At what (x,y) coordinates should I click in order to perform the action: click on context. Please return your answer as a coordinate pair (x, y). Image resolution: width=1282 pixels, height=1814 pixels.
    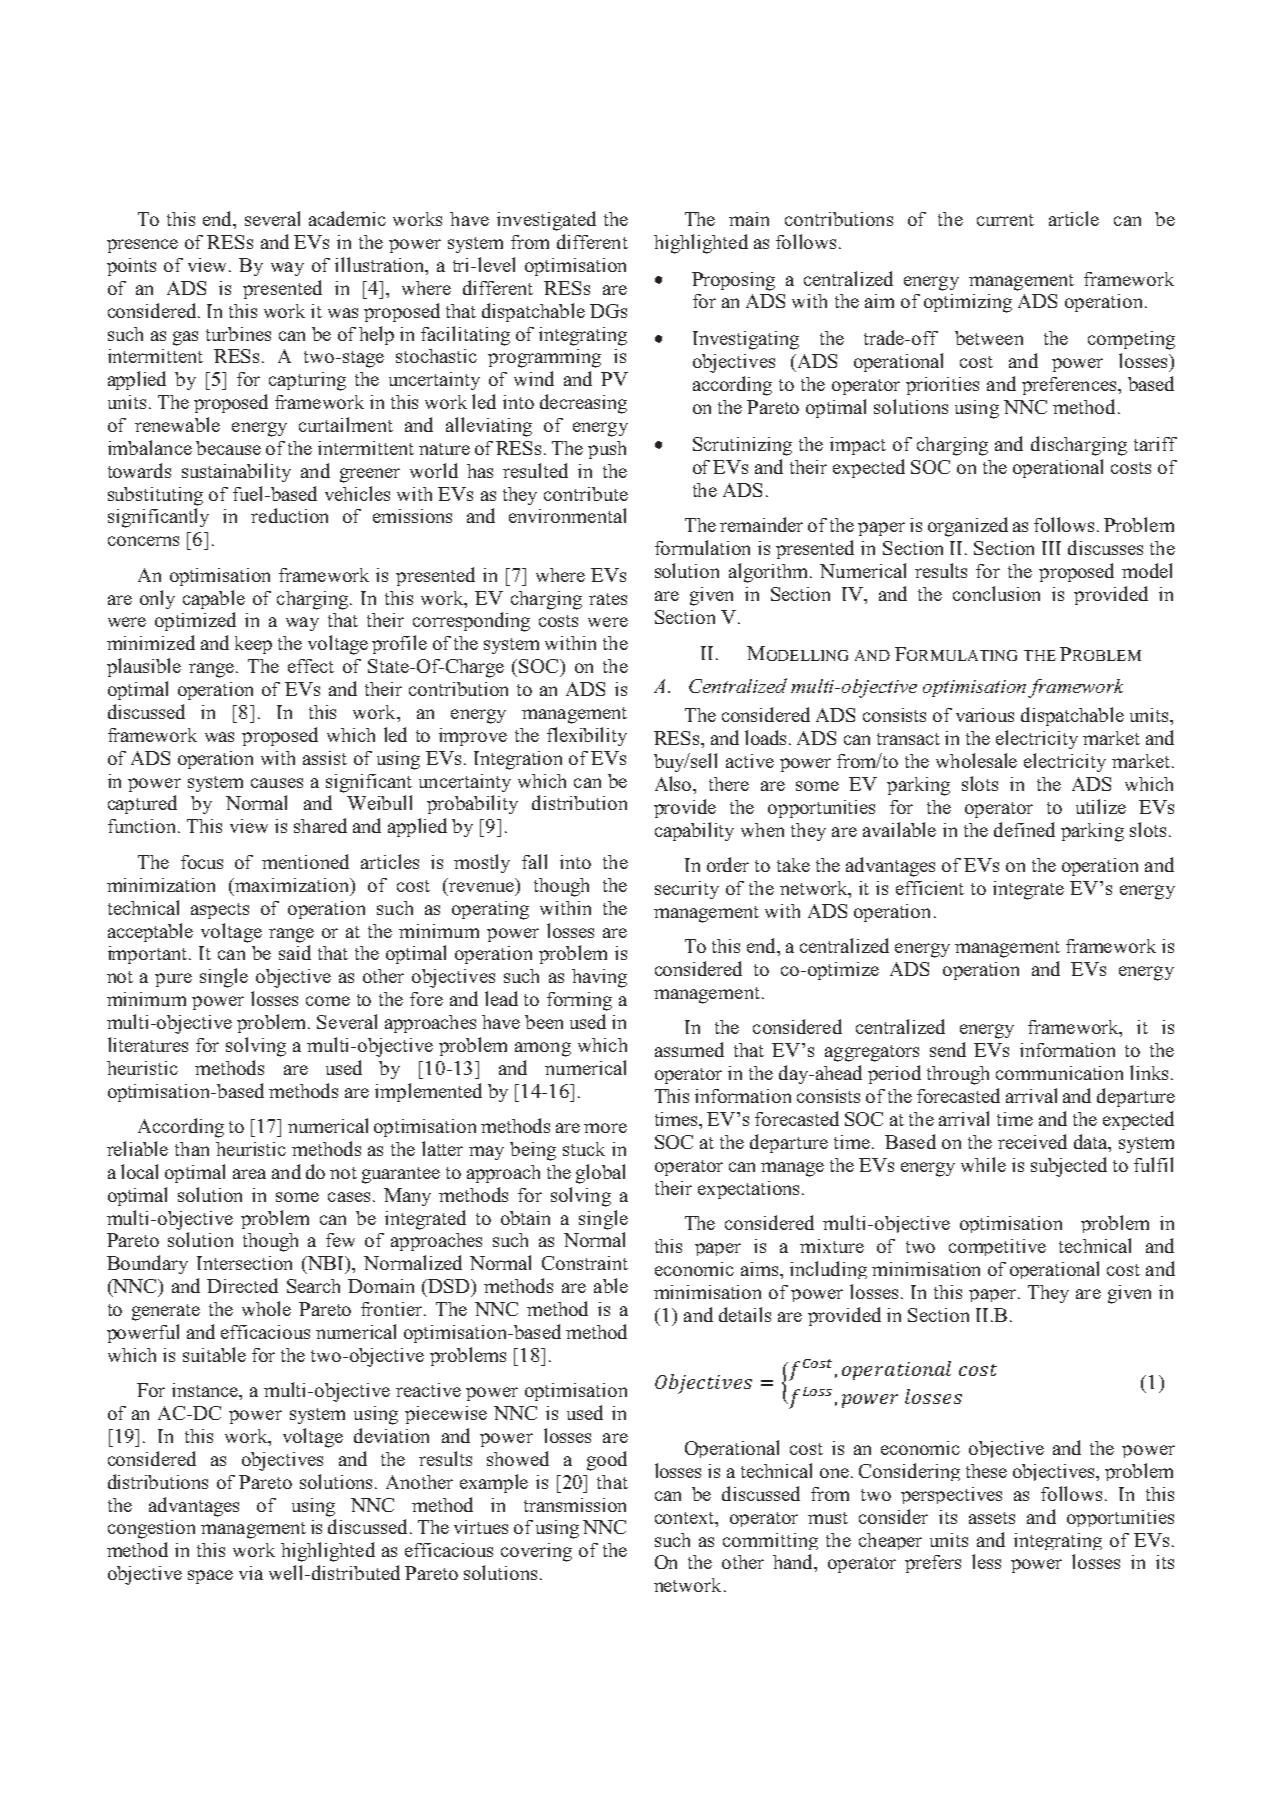
    Looking at the image, I should click on (686, 1518).
